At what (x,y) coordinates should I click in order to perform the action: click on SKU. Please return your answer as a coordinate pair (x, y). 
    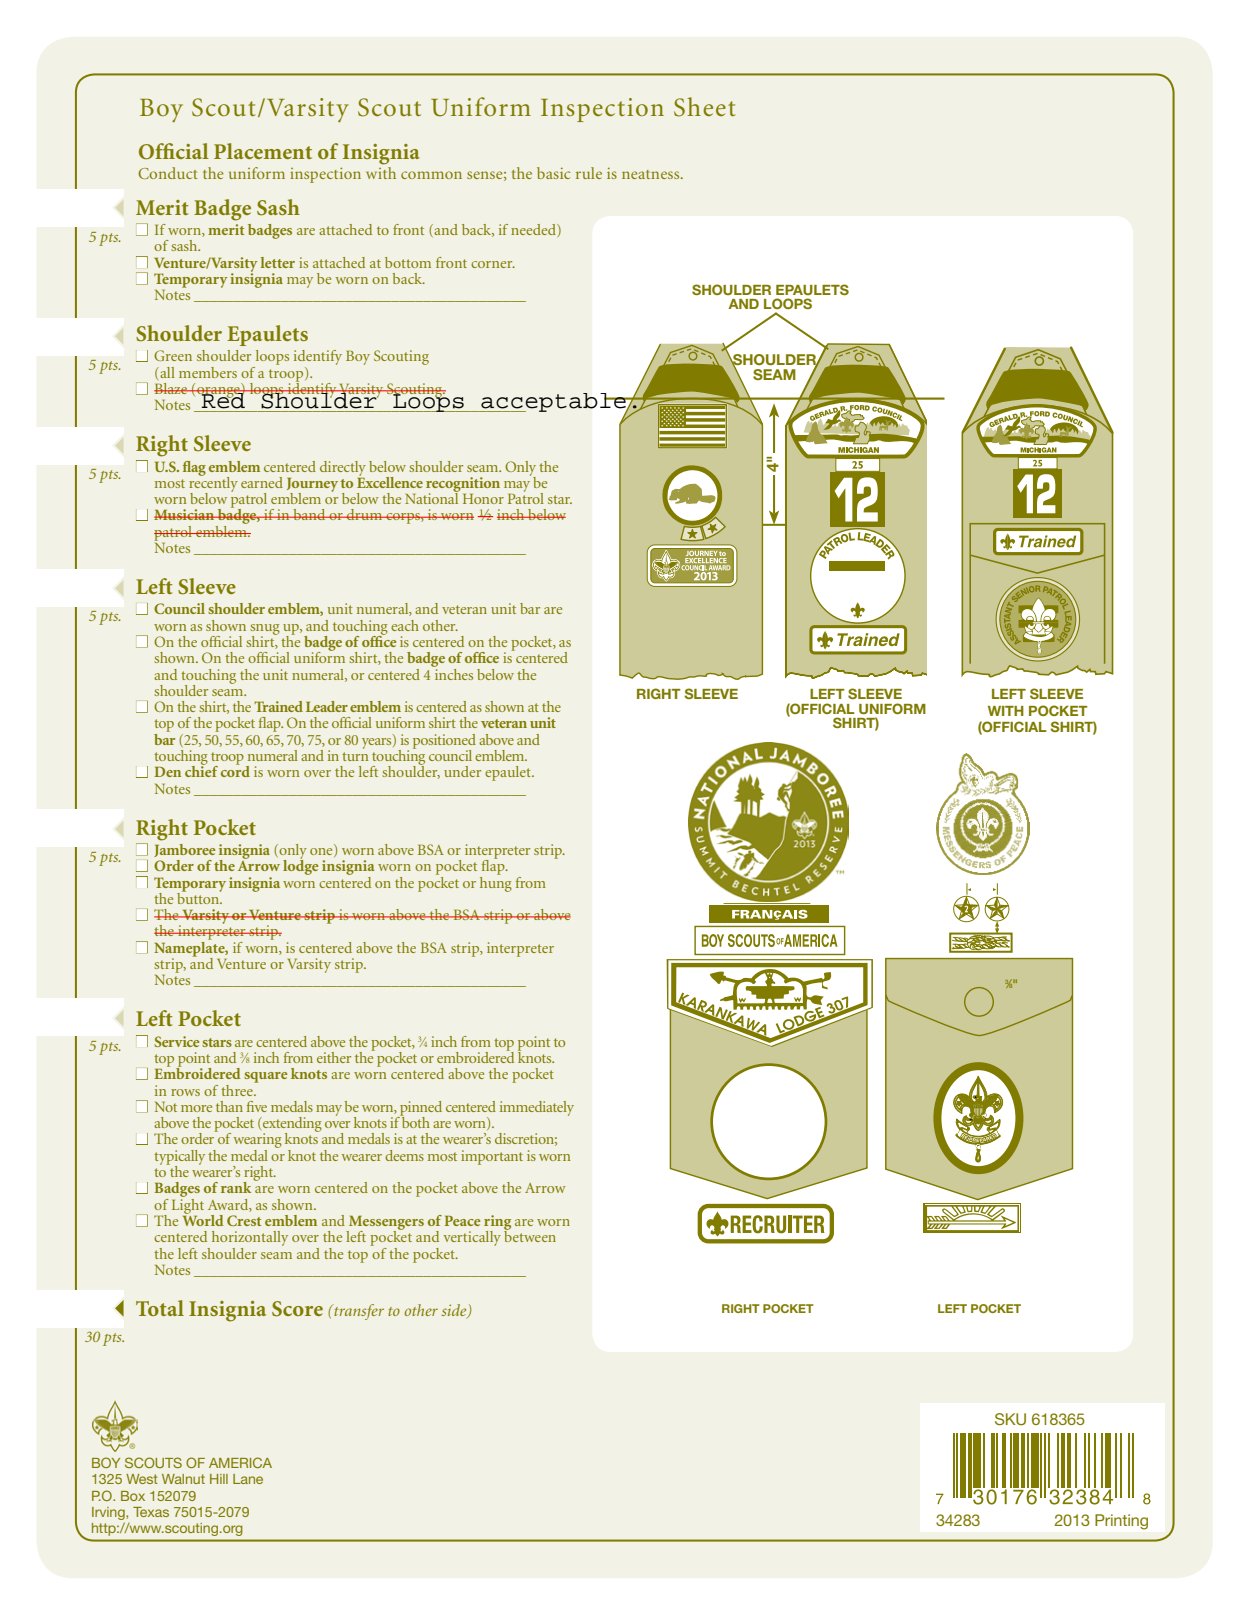
    Looking at the image, I should click on (1010, 1419).
